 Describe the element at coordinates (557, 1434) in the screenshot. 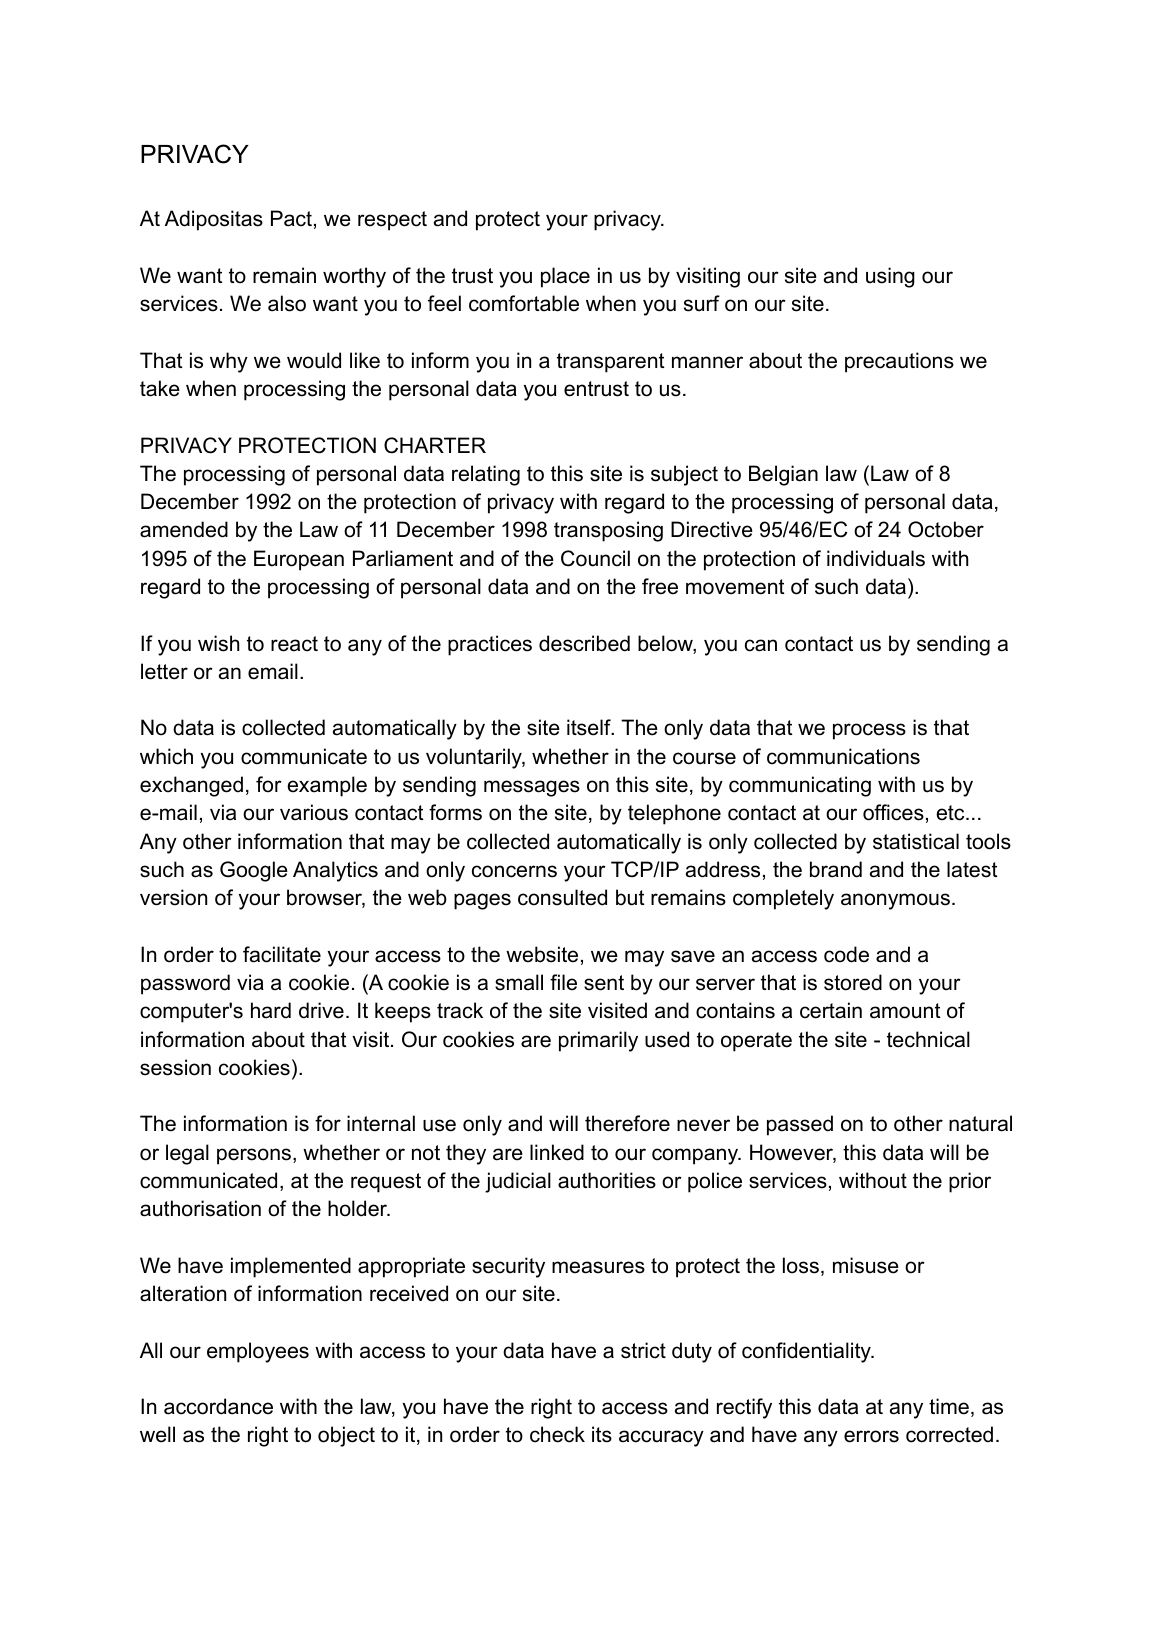

I see `check` at that location.
